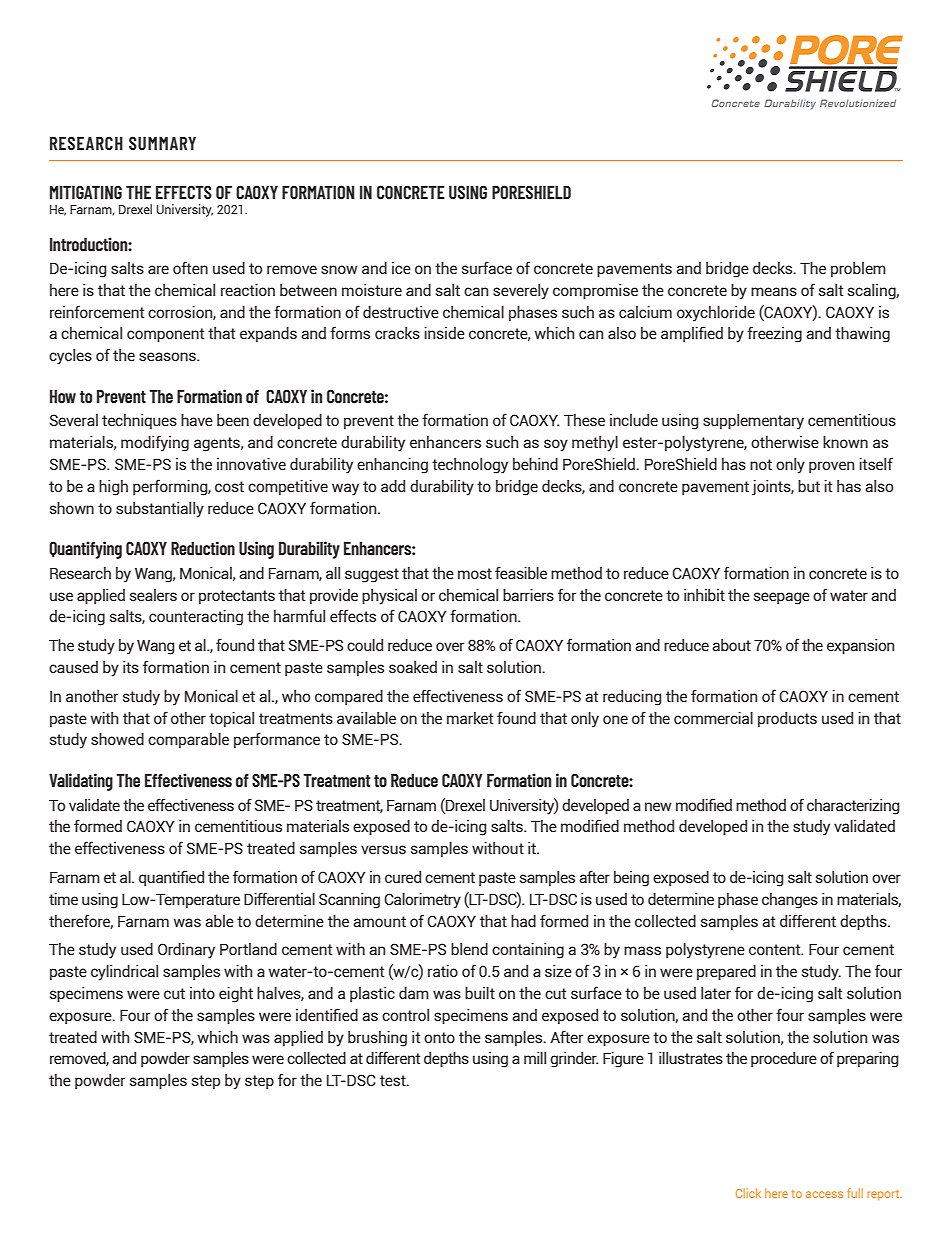 The width and height of the document is (952, 1233). What do you see at coordinates (748, 1193) in the document?
I see `Click` at bounding box center [748, 1193].
